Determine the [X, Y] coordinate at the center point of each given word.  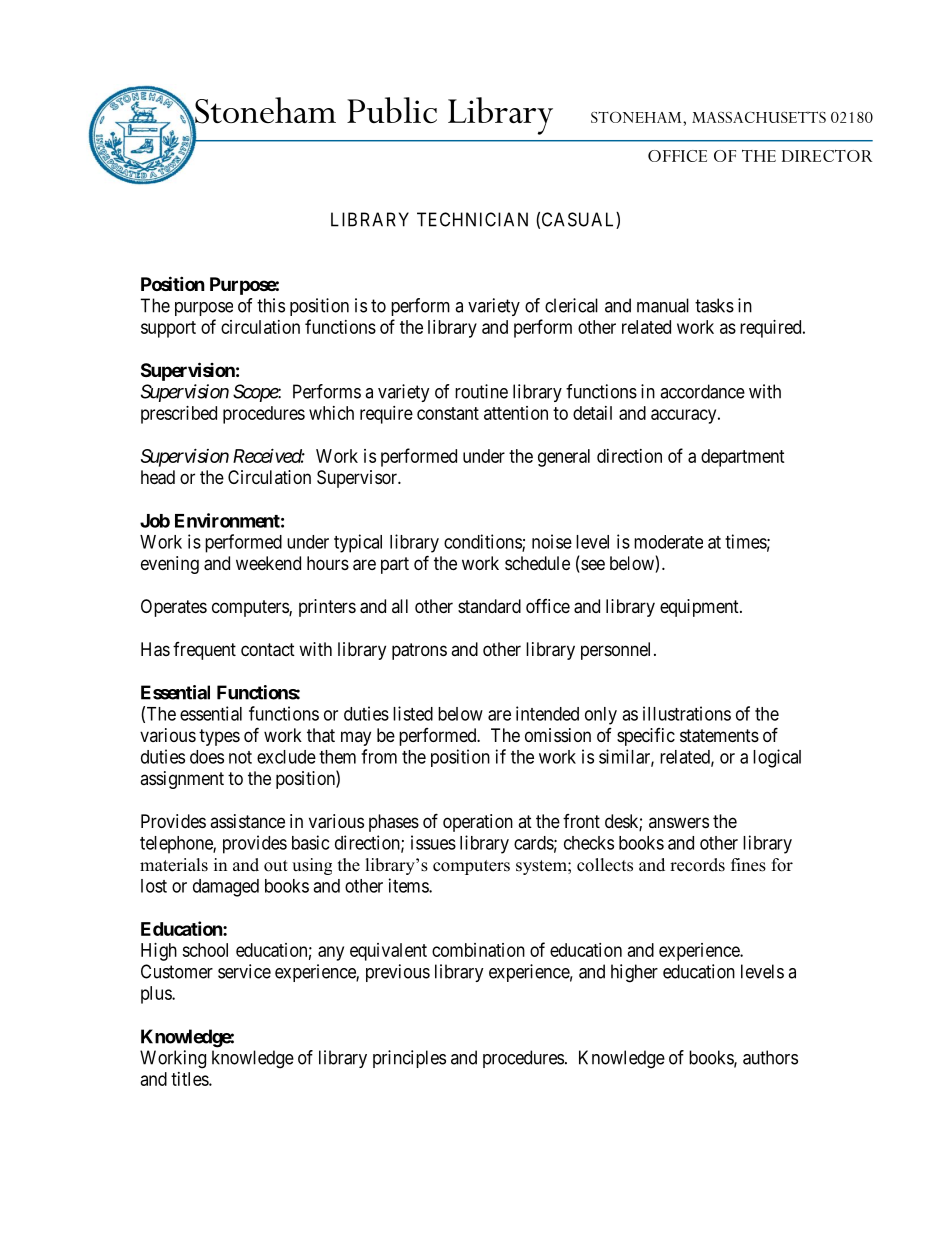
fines [748, 865]
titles [190, 1079]
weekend [268, 563]
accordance [702, 391]
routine [481, 391]
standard [489, 606]
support [168, 329]
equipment [700, 608]
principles [409, 1059]
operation [478, 823]
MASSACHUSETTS [759, 117]
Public [392, 110]
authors [770, 1057]
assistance [247, 821]
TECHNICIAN [472, 219]
